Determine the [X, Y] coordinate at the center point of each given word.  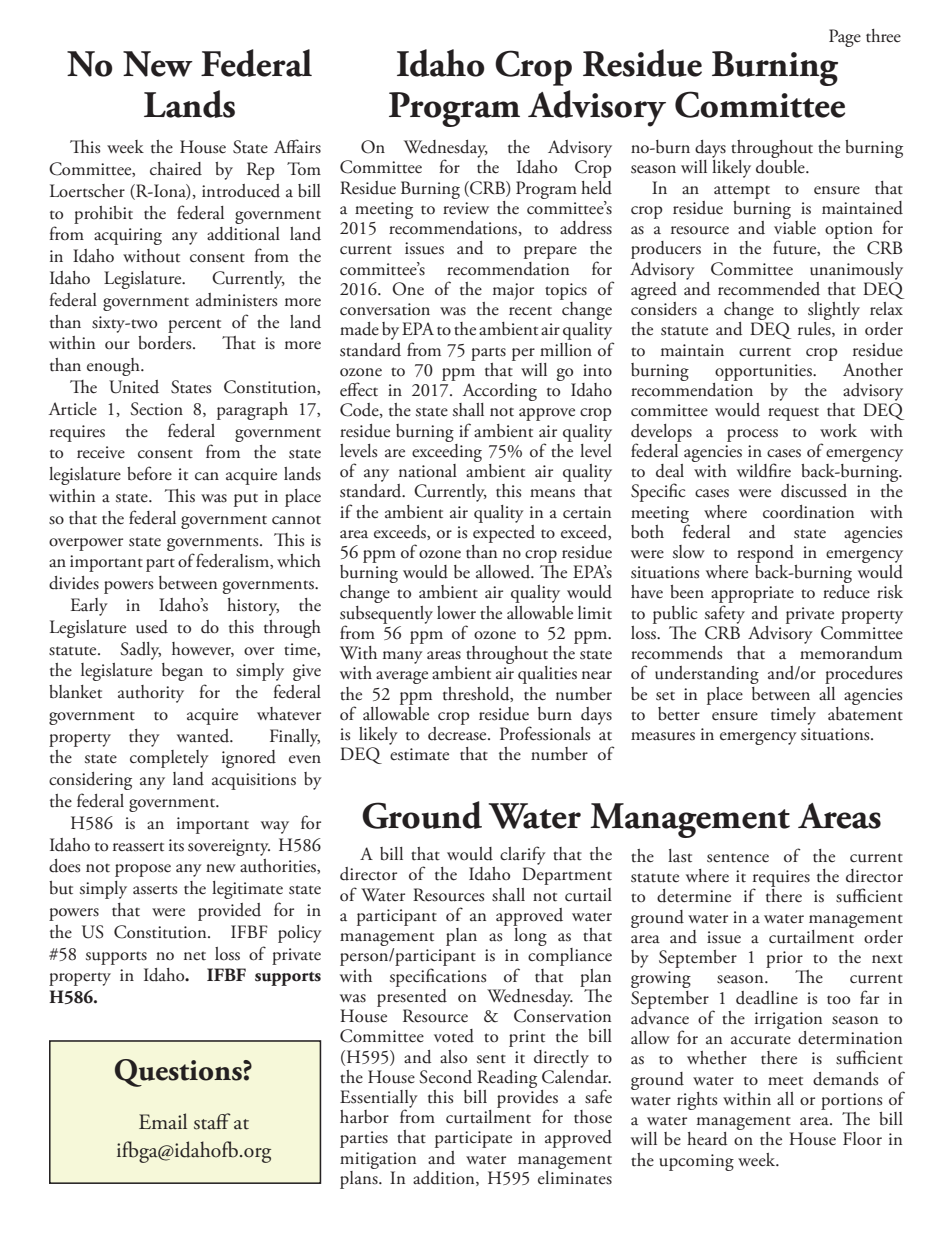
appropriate [752, 596]
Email [163, 1121]
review [466, 208]
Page [845, 38]
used [152, 627]
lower [456, 613]
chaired [176, 169]
